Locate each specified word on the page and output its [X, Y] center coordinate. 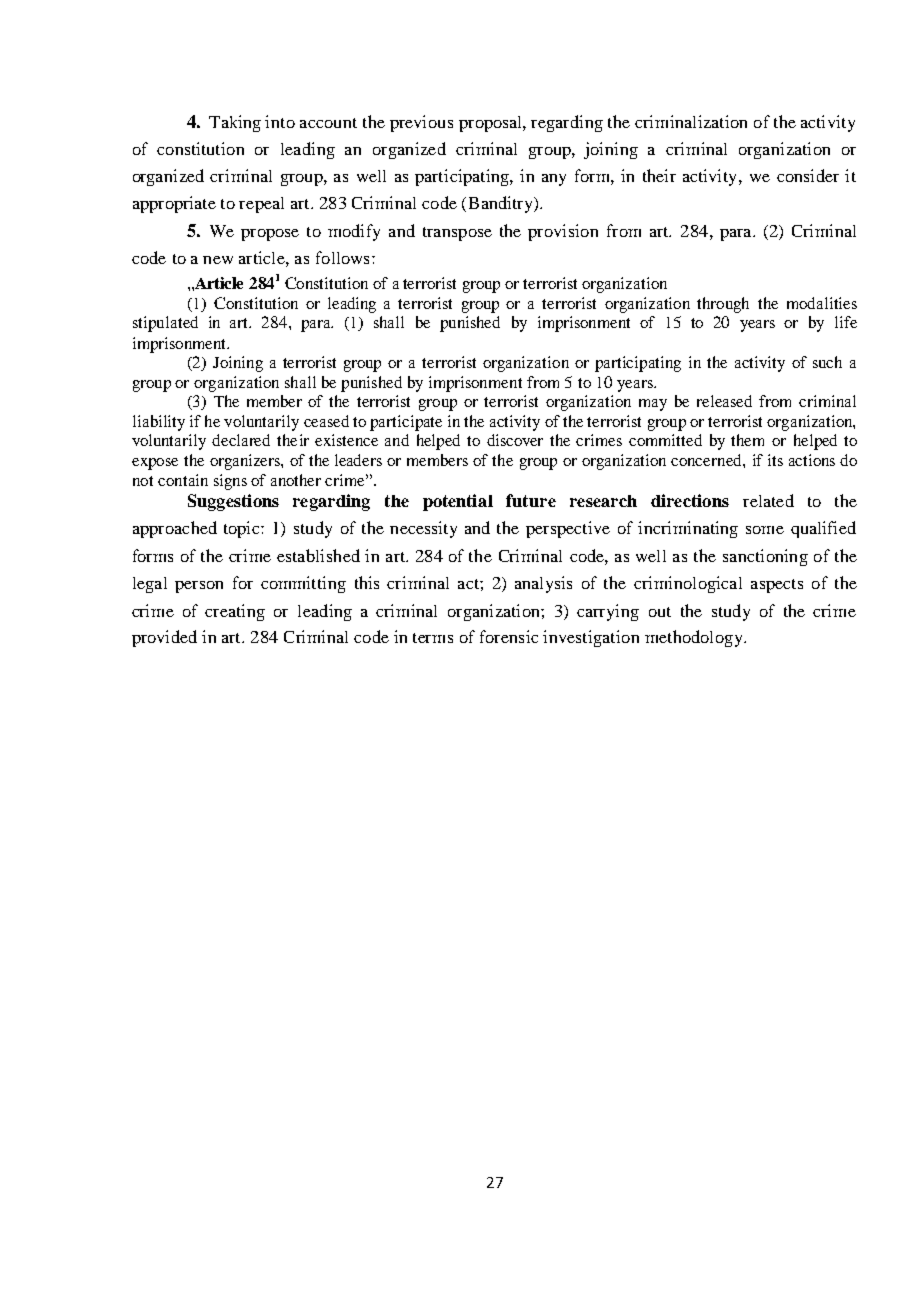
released [724, 401]
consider [808, 175]
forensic [509, 636]
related [768, 500]
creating [235, 612]
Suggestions [233, 502]
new [218, 260]
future [531, 500]
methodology [695, 638]
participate [406, 423]
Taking [235, 123]
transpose [457, 234]
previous [421, 123]
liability [159, 423]
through [723, 305]
